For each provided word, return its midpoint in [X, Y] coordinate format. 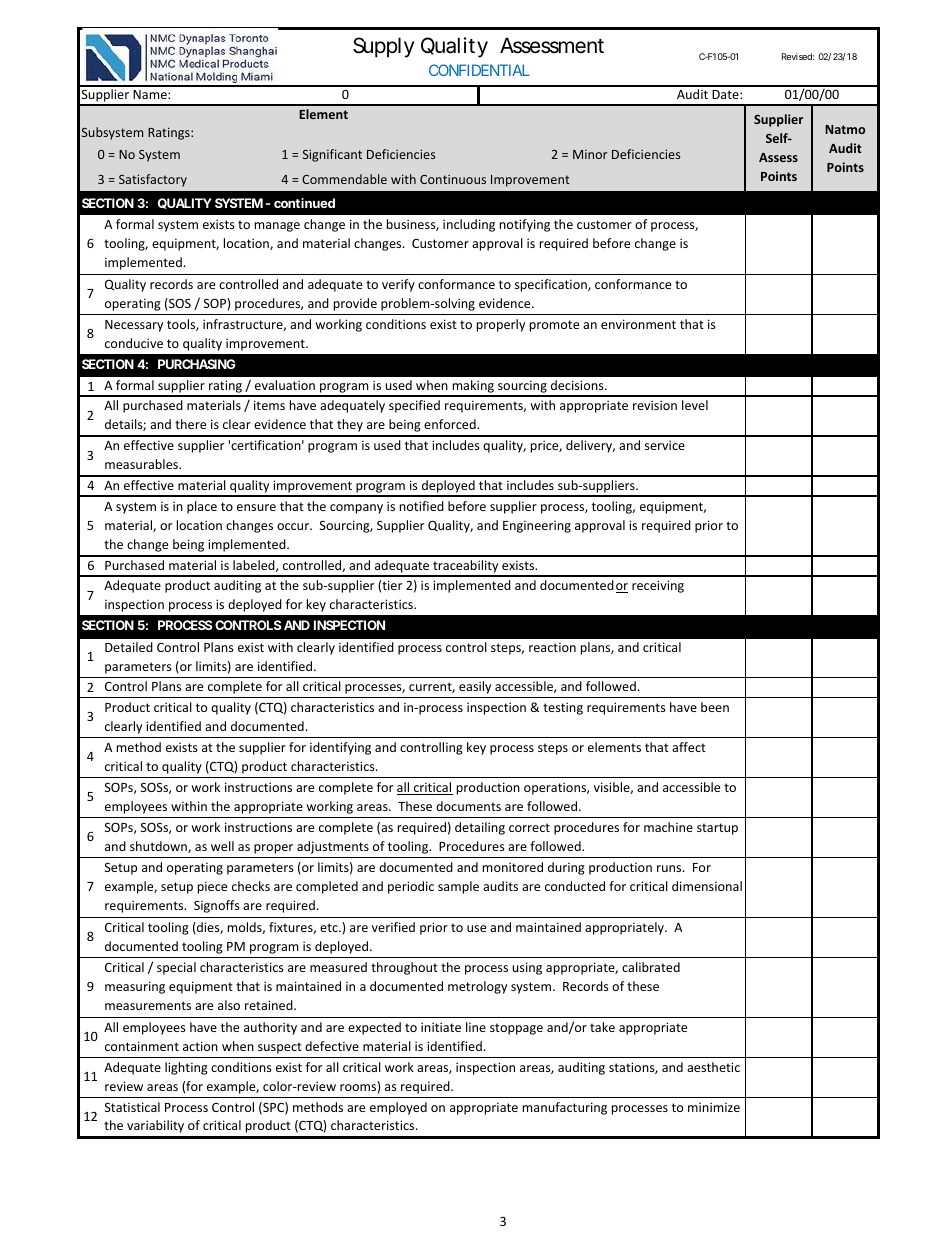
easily [475, 687]
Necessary [134, 326]
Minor [590, 154]
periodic [411, 887]
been [715, 707]
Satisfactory [153, 180]
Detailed [129, 647]
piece [212, 887]
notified [422, 506]
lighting [186, 1068]
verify [398, 285]
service [665, 445]
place [202, 507]
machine [668, 827]
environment [638, 324]
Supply [383, 47]
